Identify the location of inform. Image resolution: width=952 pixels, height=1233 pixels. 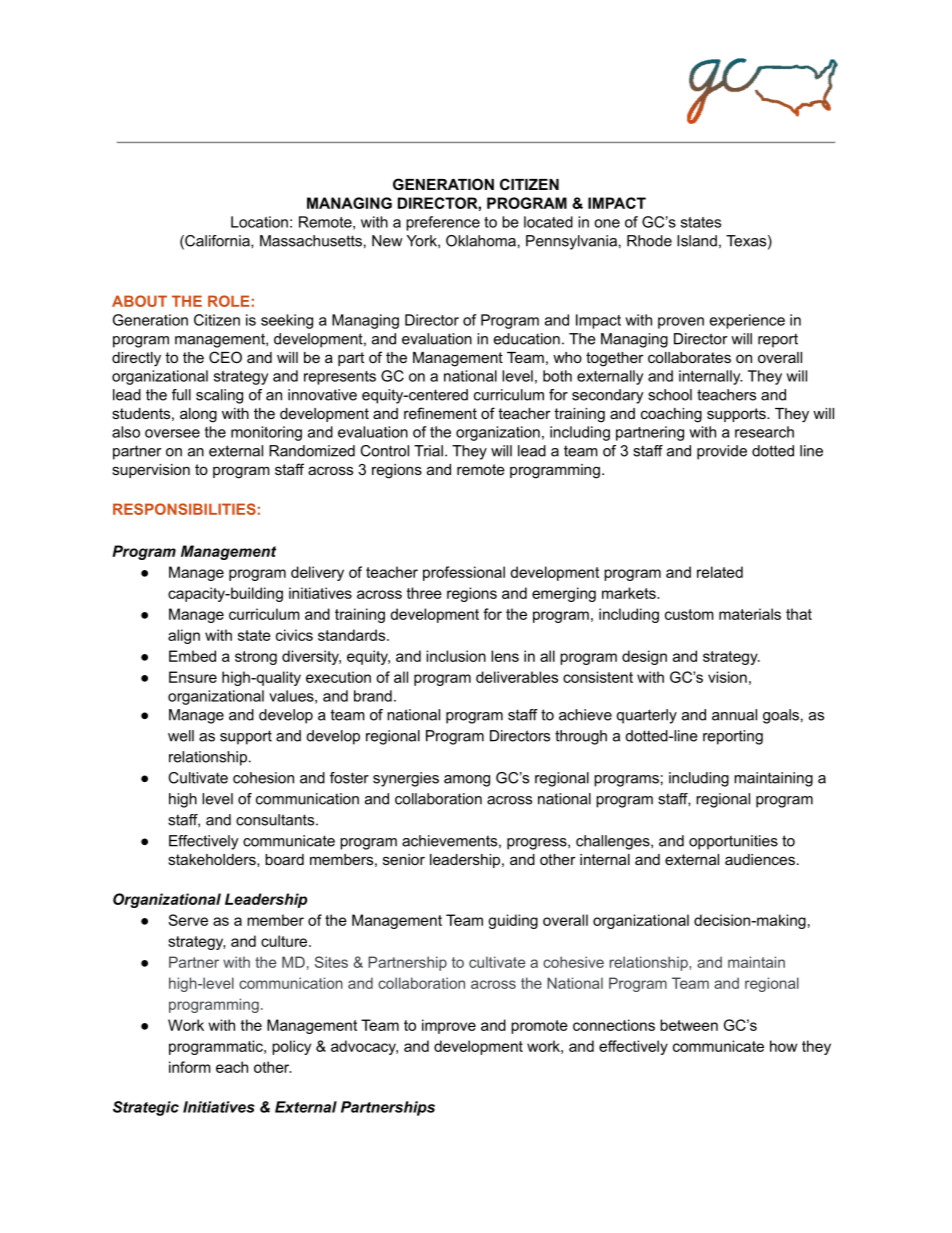
(190, 1067).
